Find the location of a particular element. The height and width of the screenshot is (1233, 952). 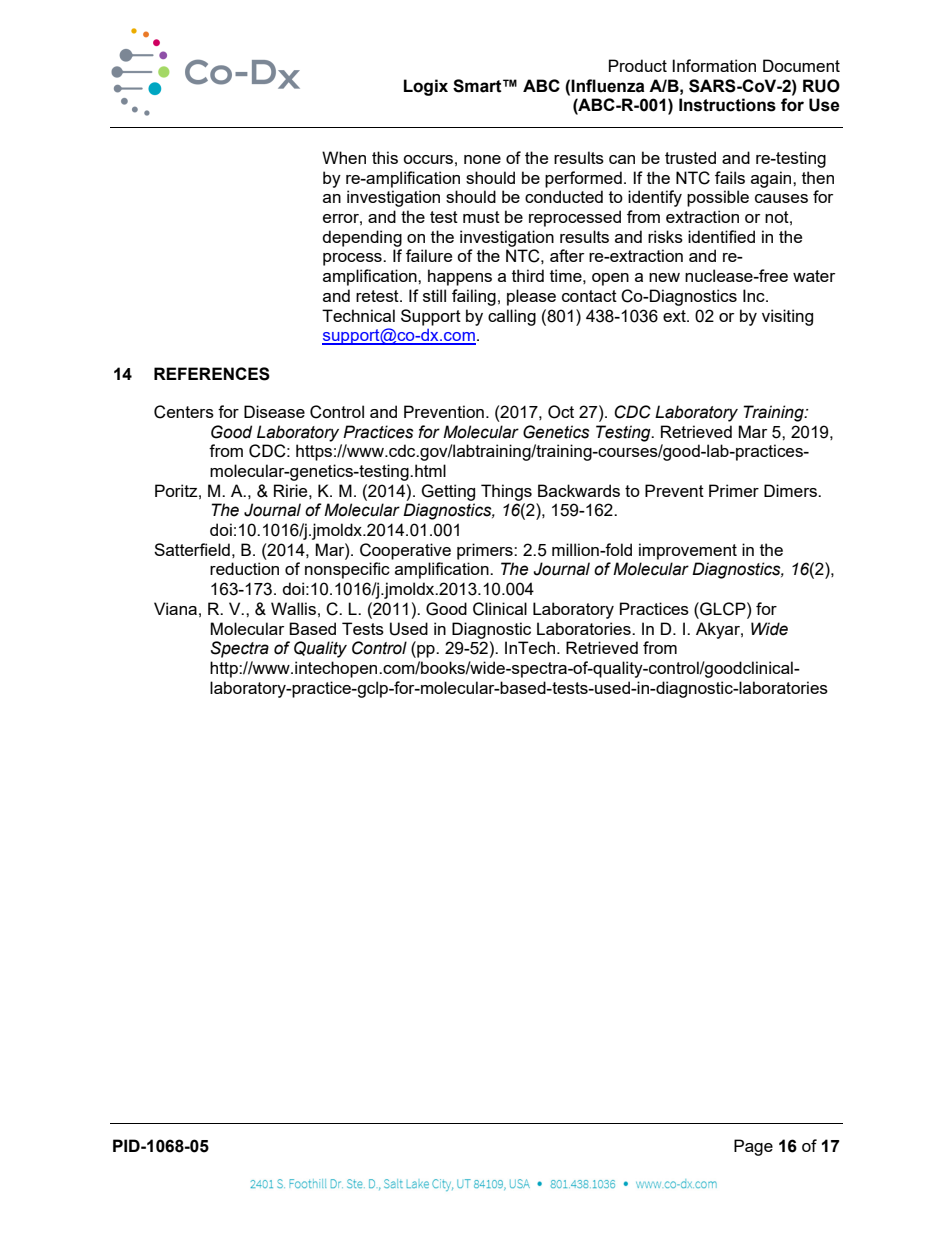

Cooperative is located at coordinates (405, 551).
